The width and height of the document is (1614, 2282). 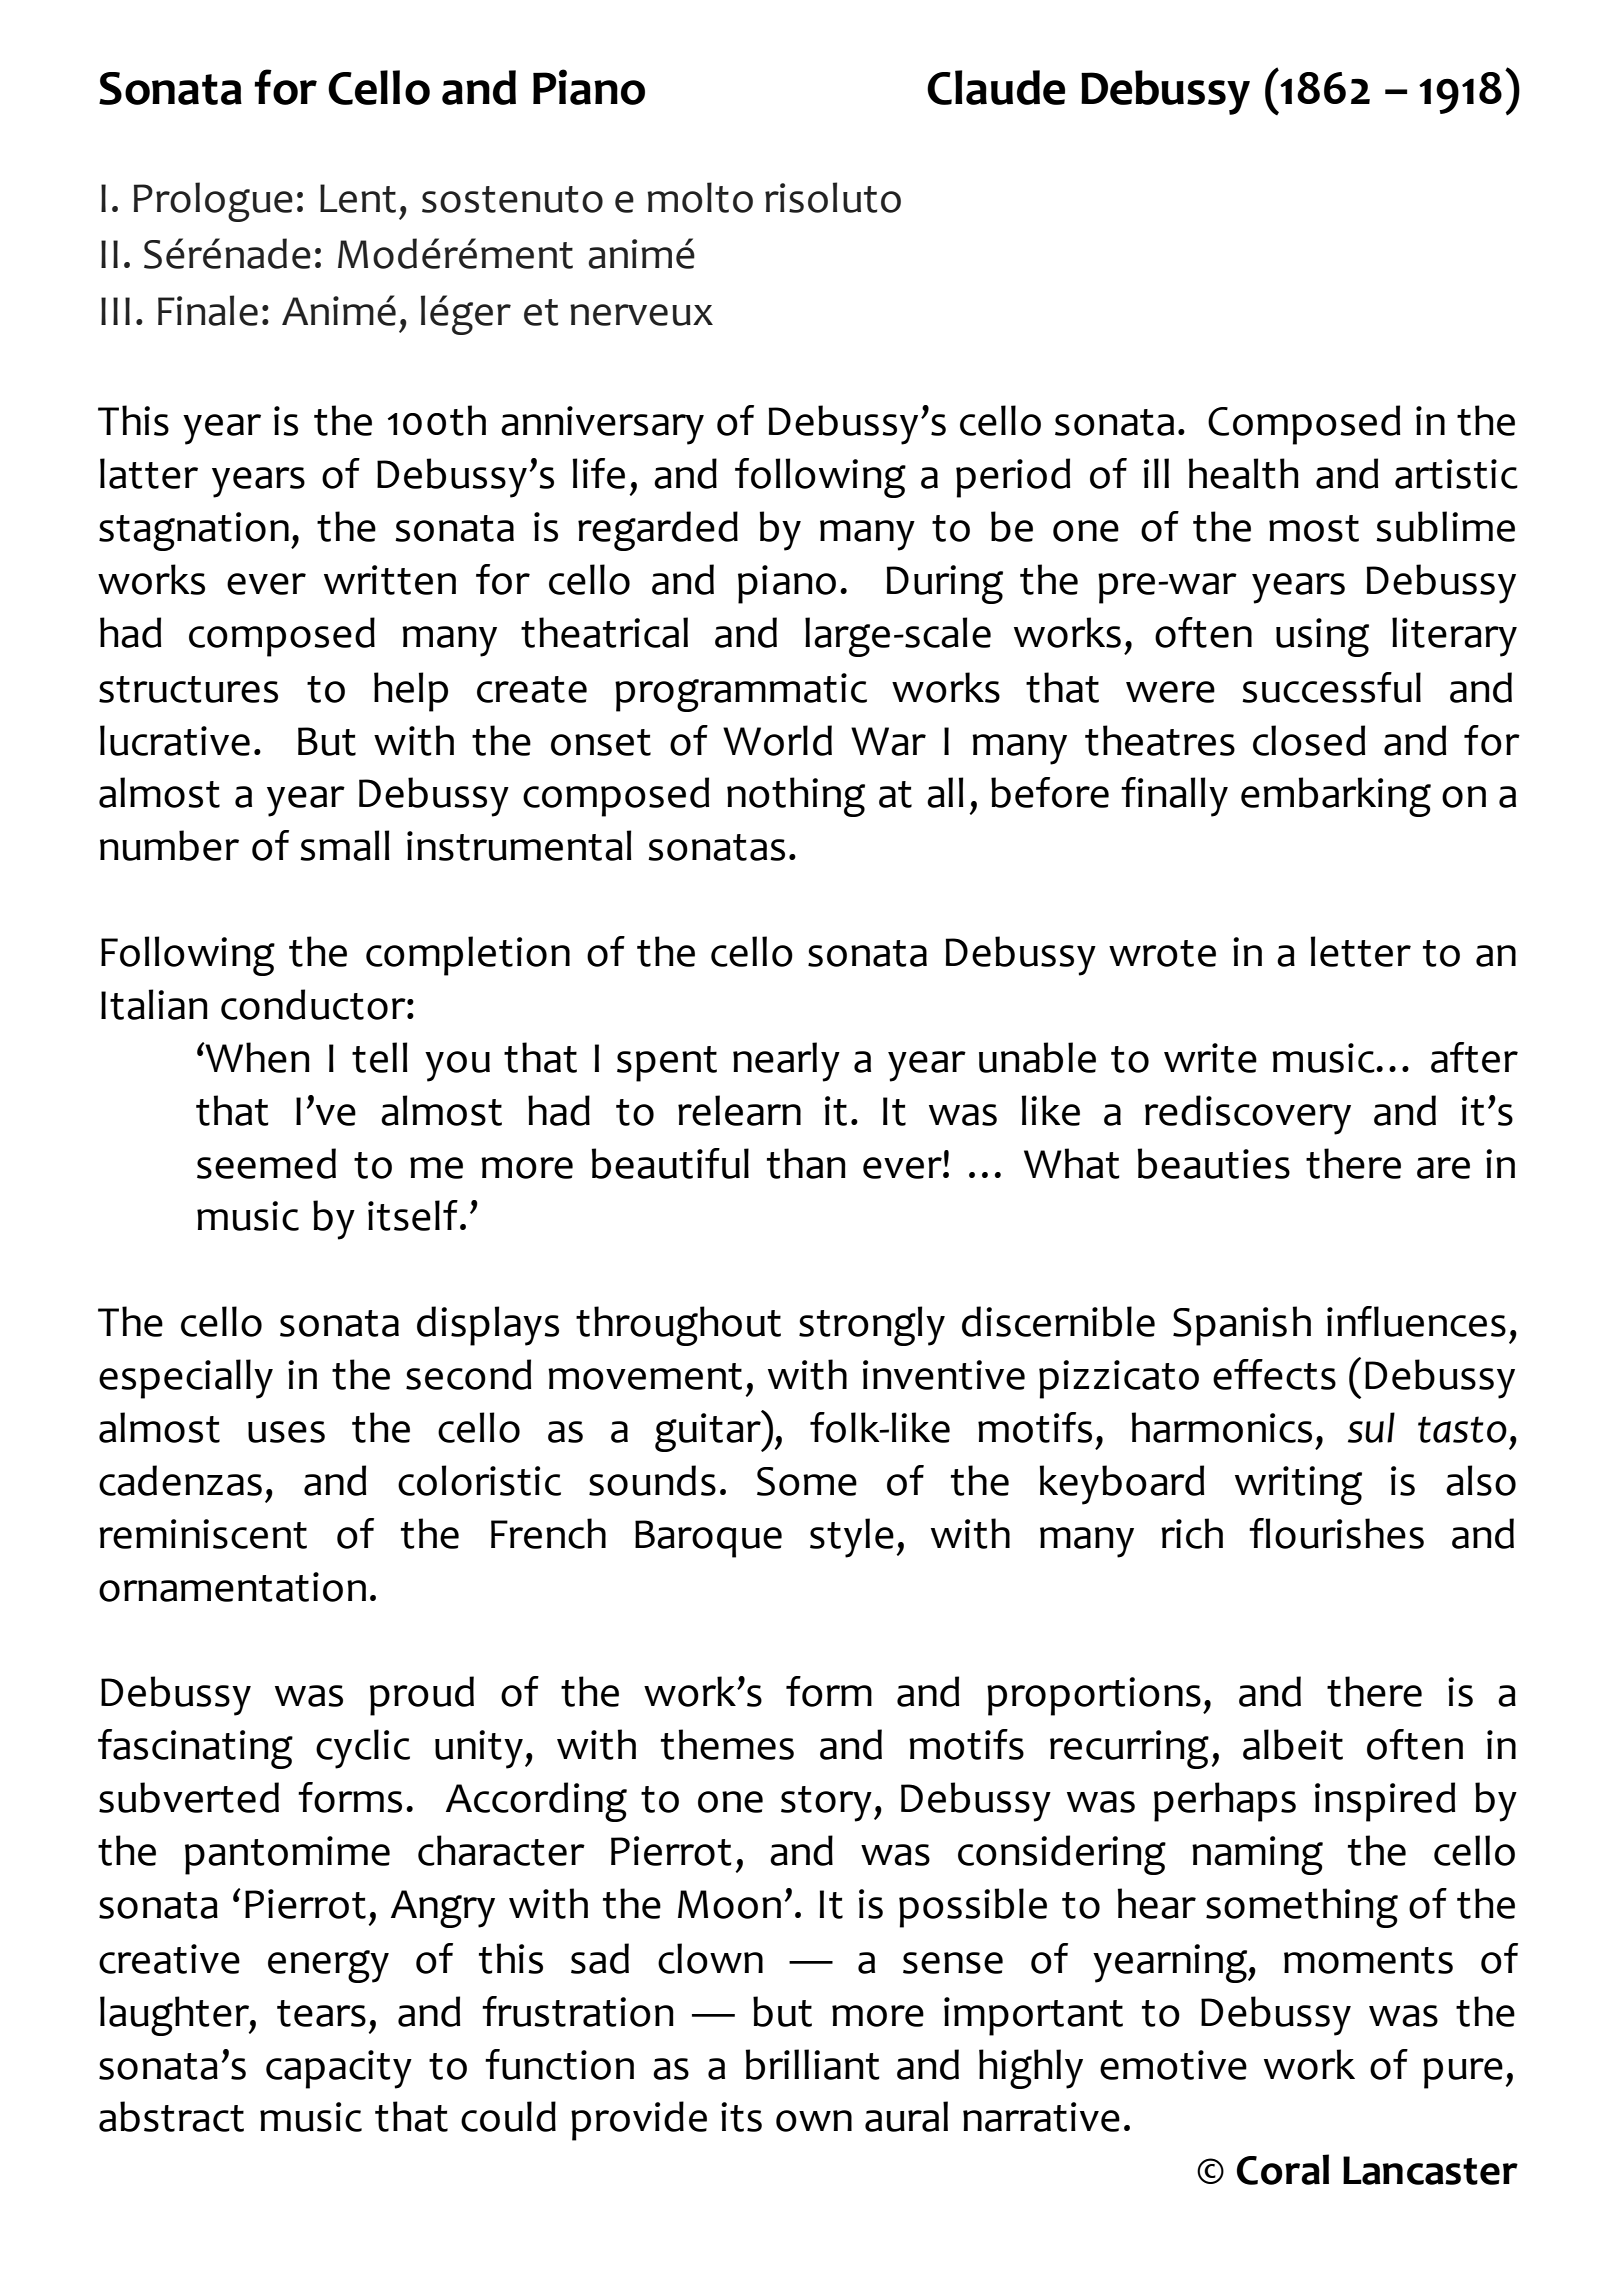 I want to click on than, so click(x=806, y=1163).
